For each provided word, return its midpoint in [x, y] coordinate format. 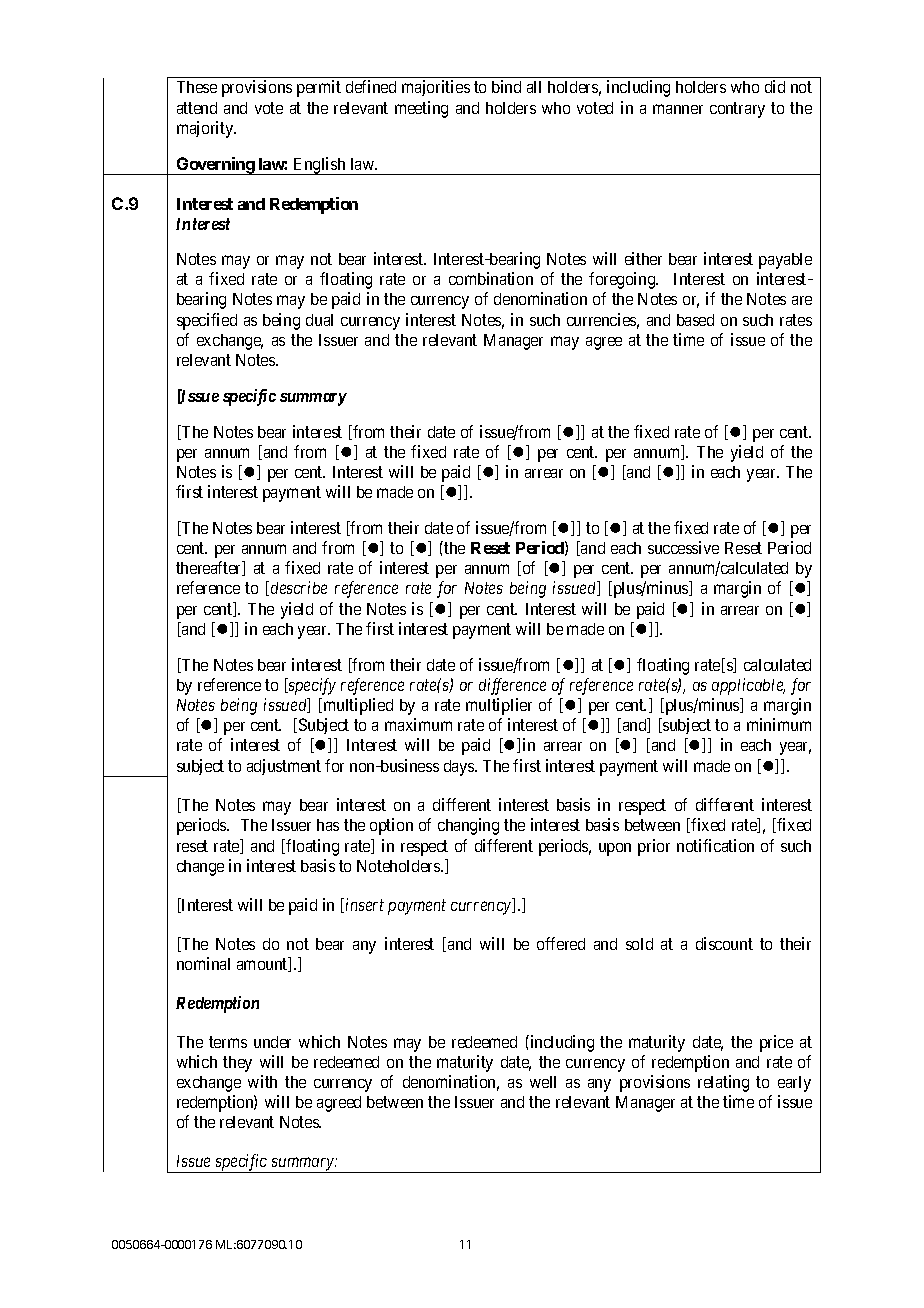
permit [319, 88]
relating [723, 1083]
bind [506, 86]
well [543, 1082]
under [272, 1042]
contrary [737, 110]
